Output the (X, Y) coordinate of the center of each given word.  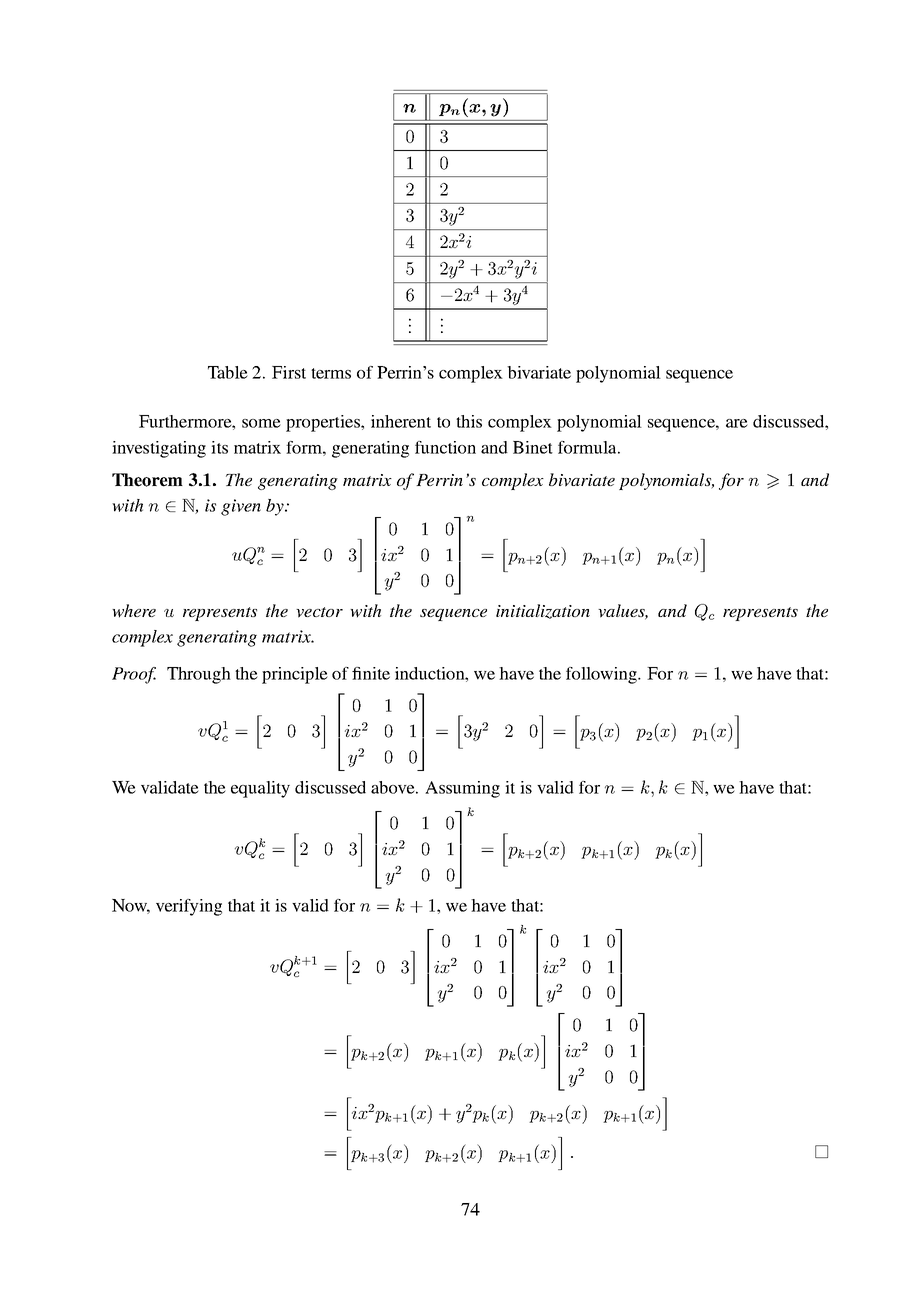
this (469, 421)
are (737, 423)
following (603, 675)
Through (199, 675)
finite (371, 673)
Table (228, 372)
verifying (189, 907)
